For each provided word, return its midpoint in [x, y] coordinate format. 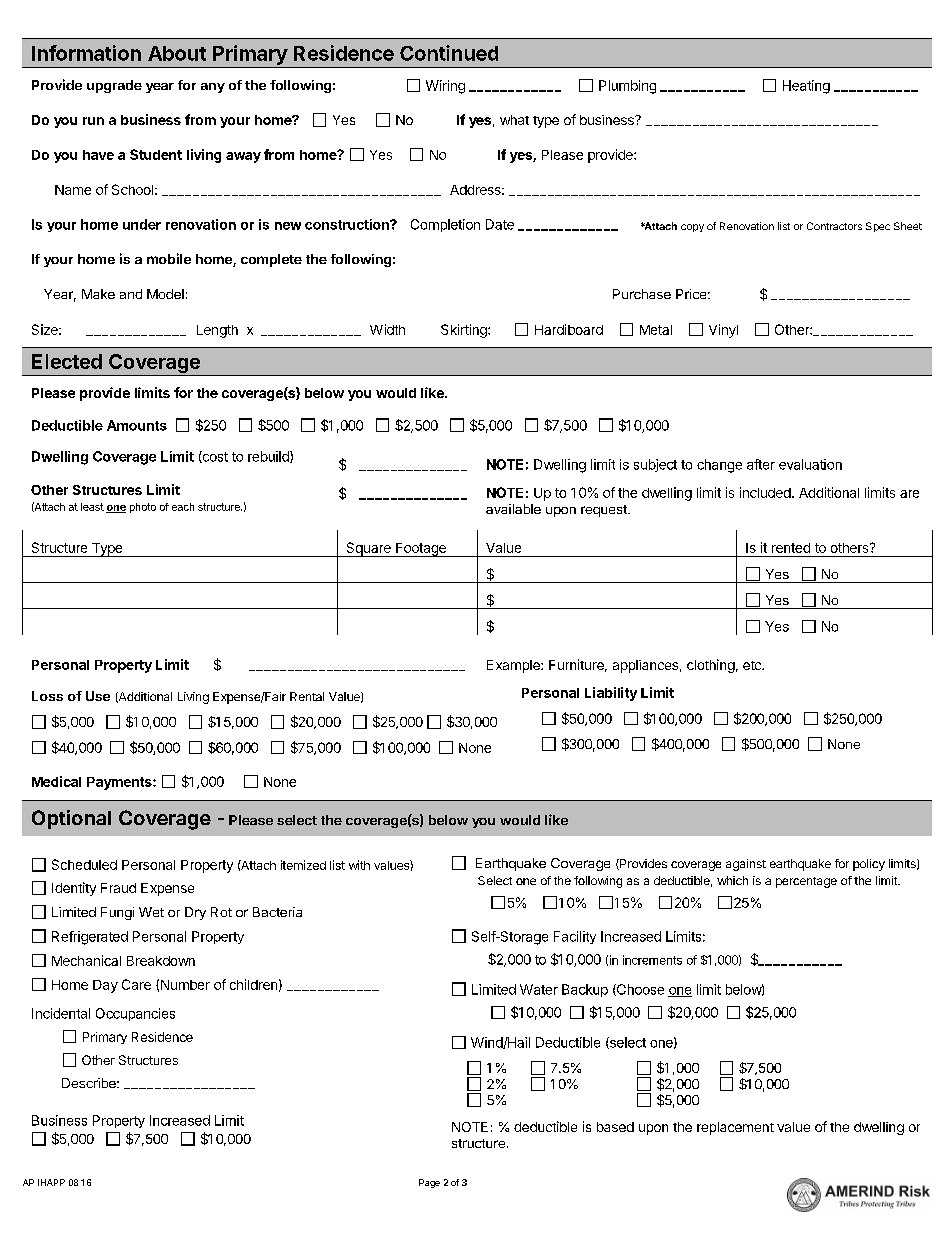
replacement [735, 1128]
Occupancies [135, 1014]
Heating [806, 87]
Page [429, 1183]
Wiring [445, 87]
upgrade [114, 86]
